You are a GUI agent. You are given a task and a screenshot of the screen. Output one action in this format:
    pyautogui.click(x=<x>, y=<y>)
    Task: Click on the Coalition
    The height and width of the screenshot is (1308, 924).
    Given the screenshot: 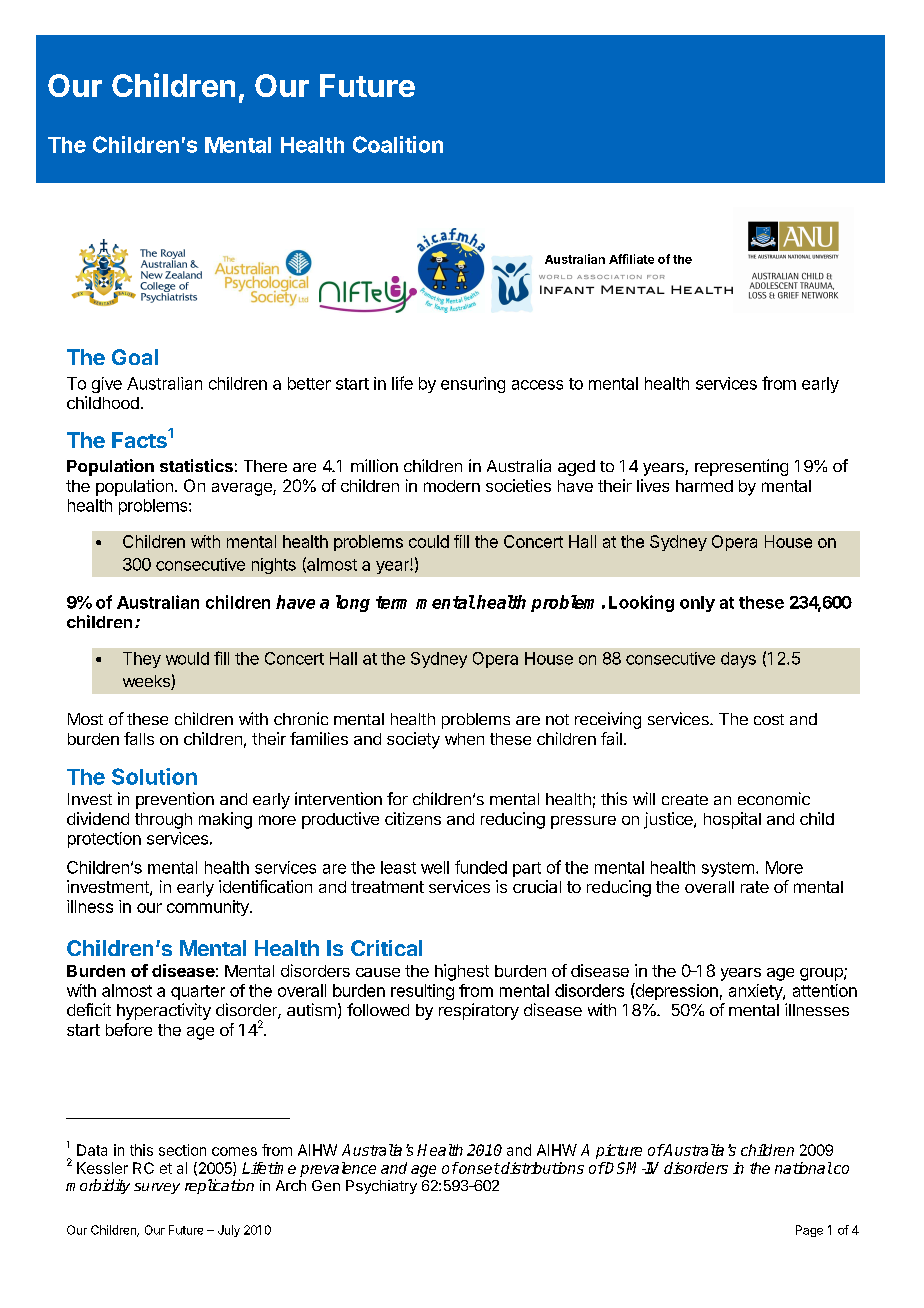 What is the action you would take?
    pyautogui.click(x=398, y=144)
